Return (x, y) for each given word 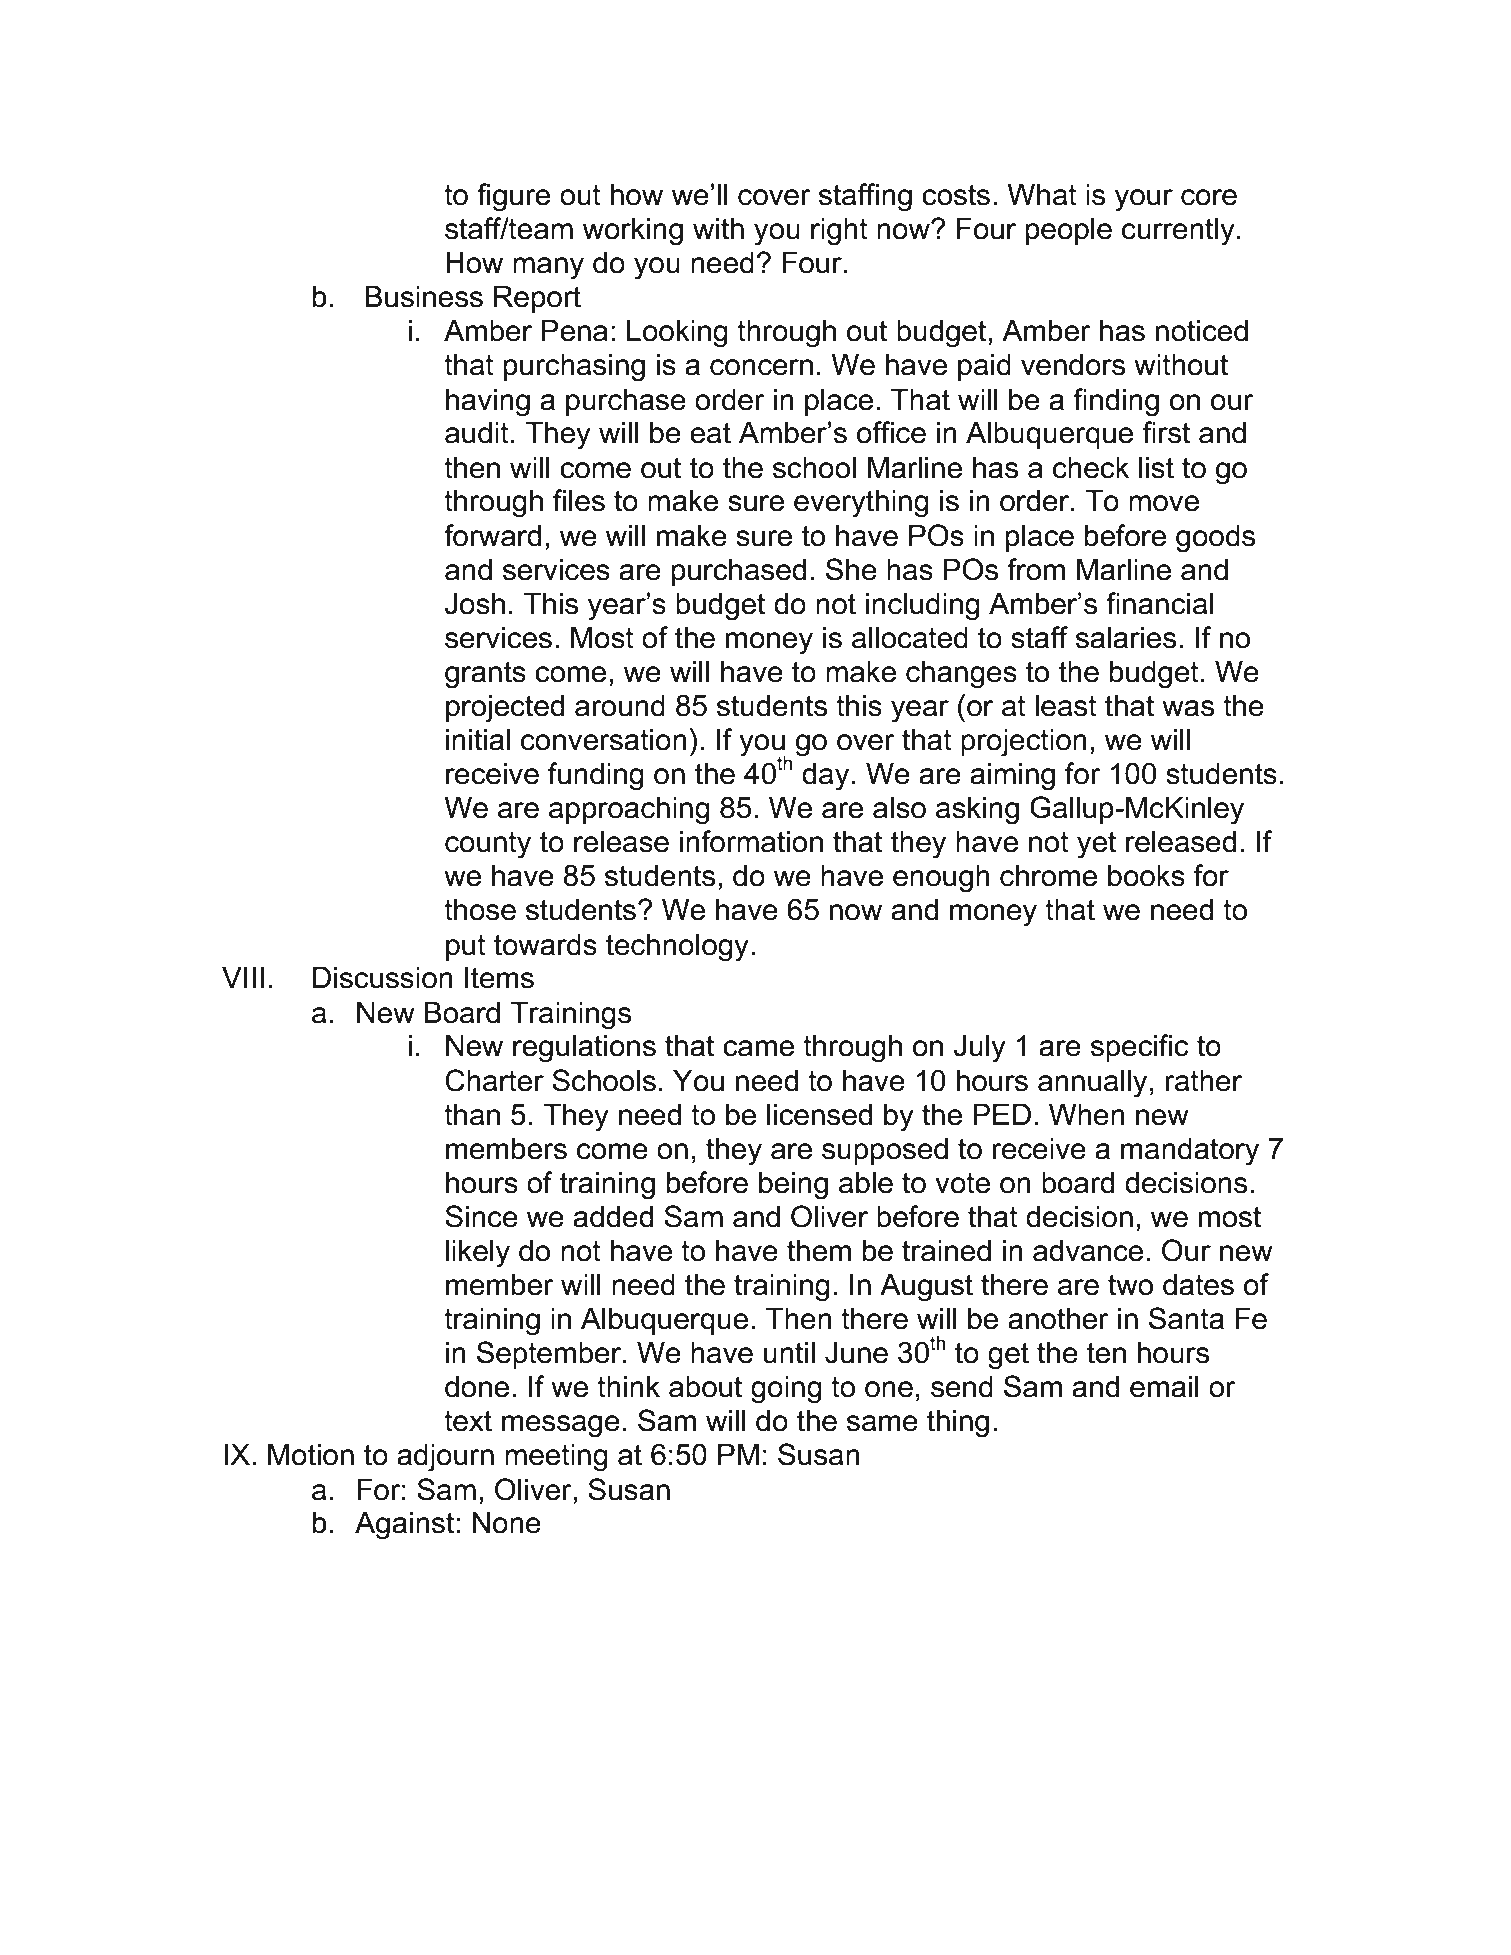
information (751, 841)
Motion (311, 1454)
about (705, 1386)
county (488, 845)
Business (424, 296)
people (1069, 231)
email (1164, 1386)
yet (1096, 845)
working (633, 231)
